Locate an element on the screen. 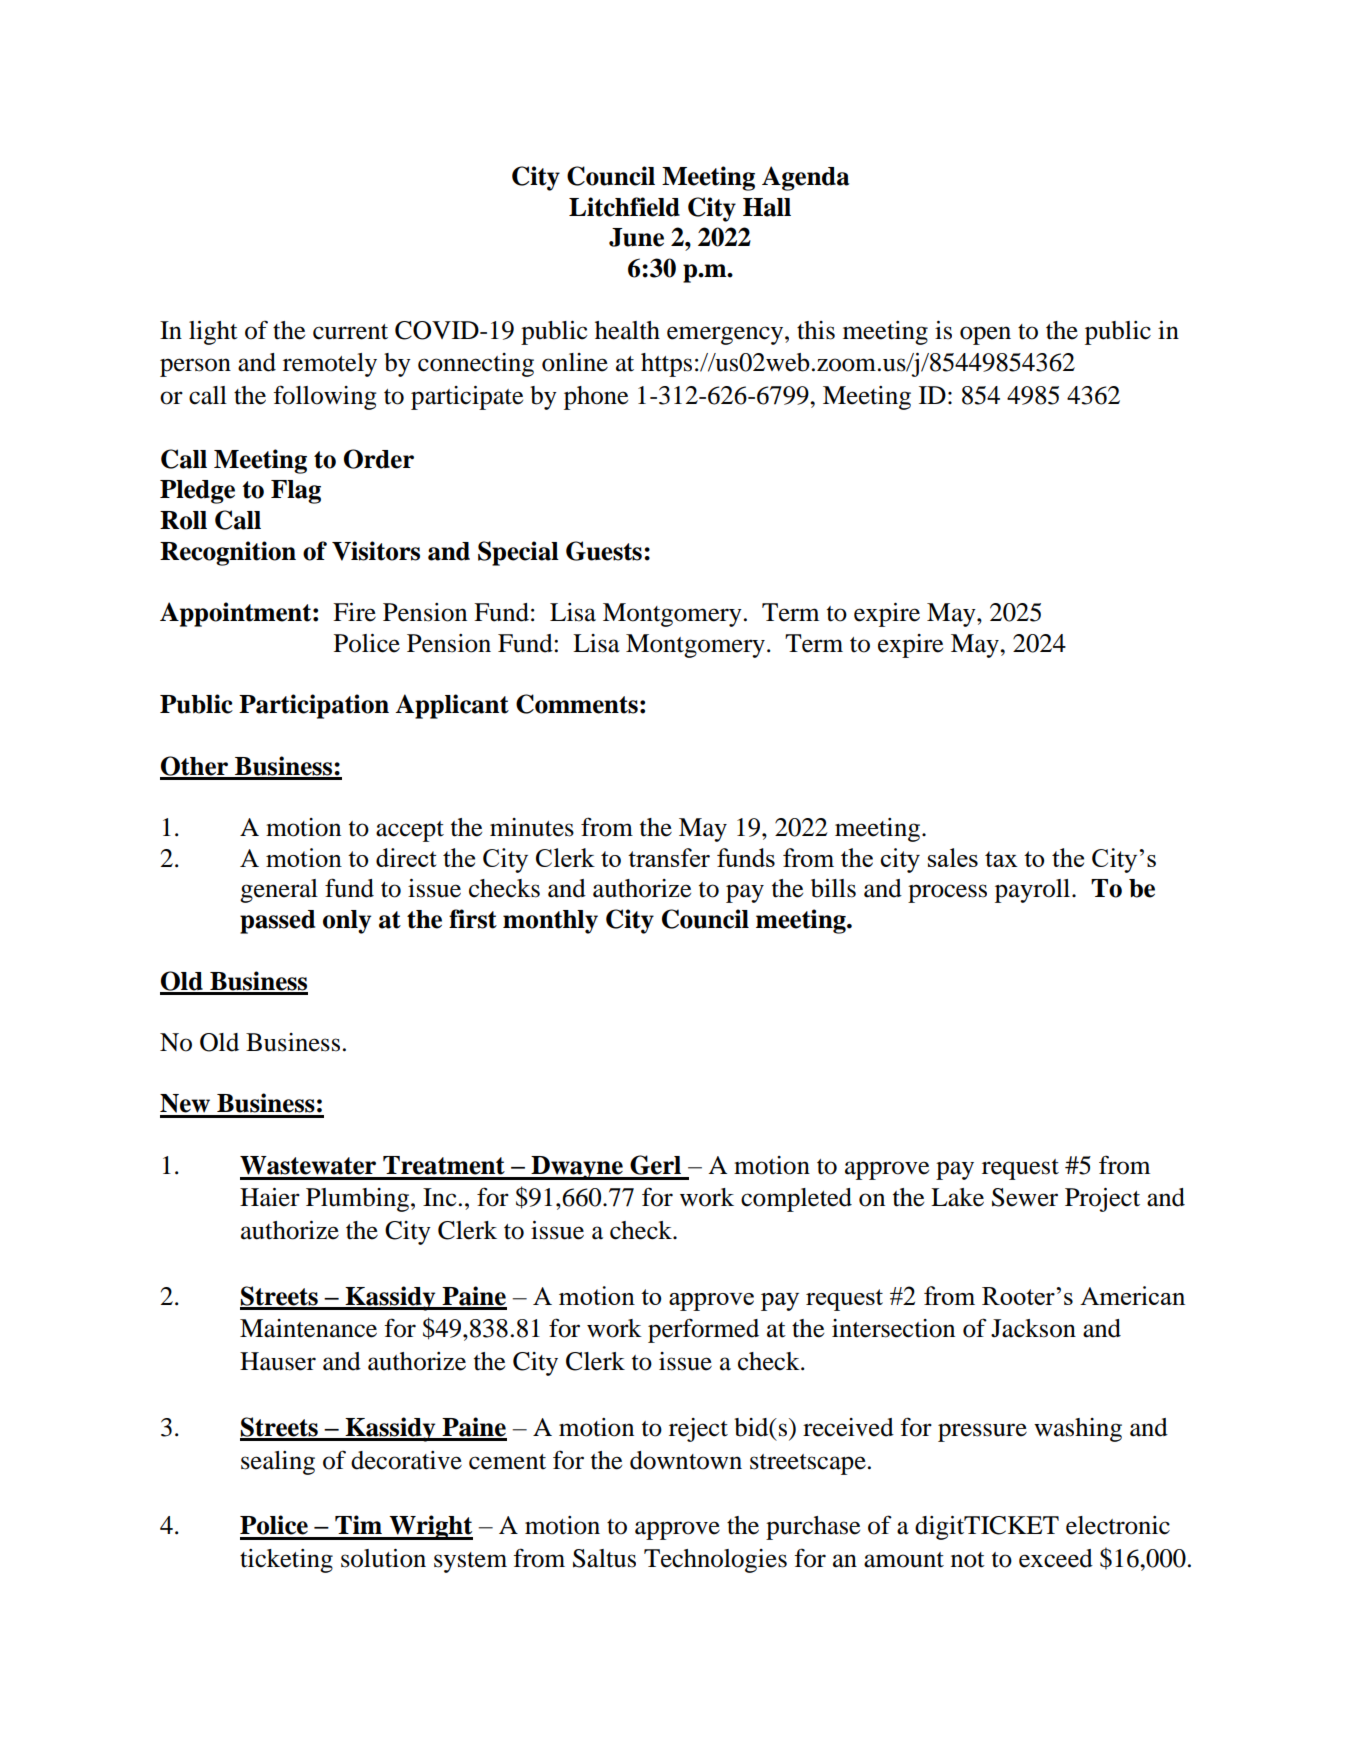  transfer is located at coordinates (669, 857).
